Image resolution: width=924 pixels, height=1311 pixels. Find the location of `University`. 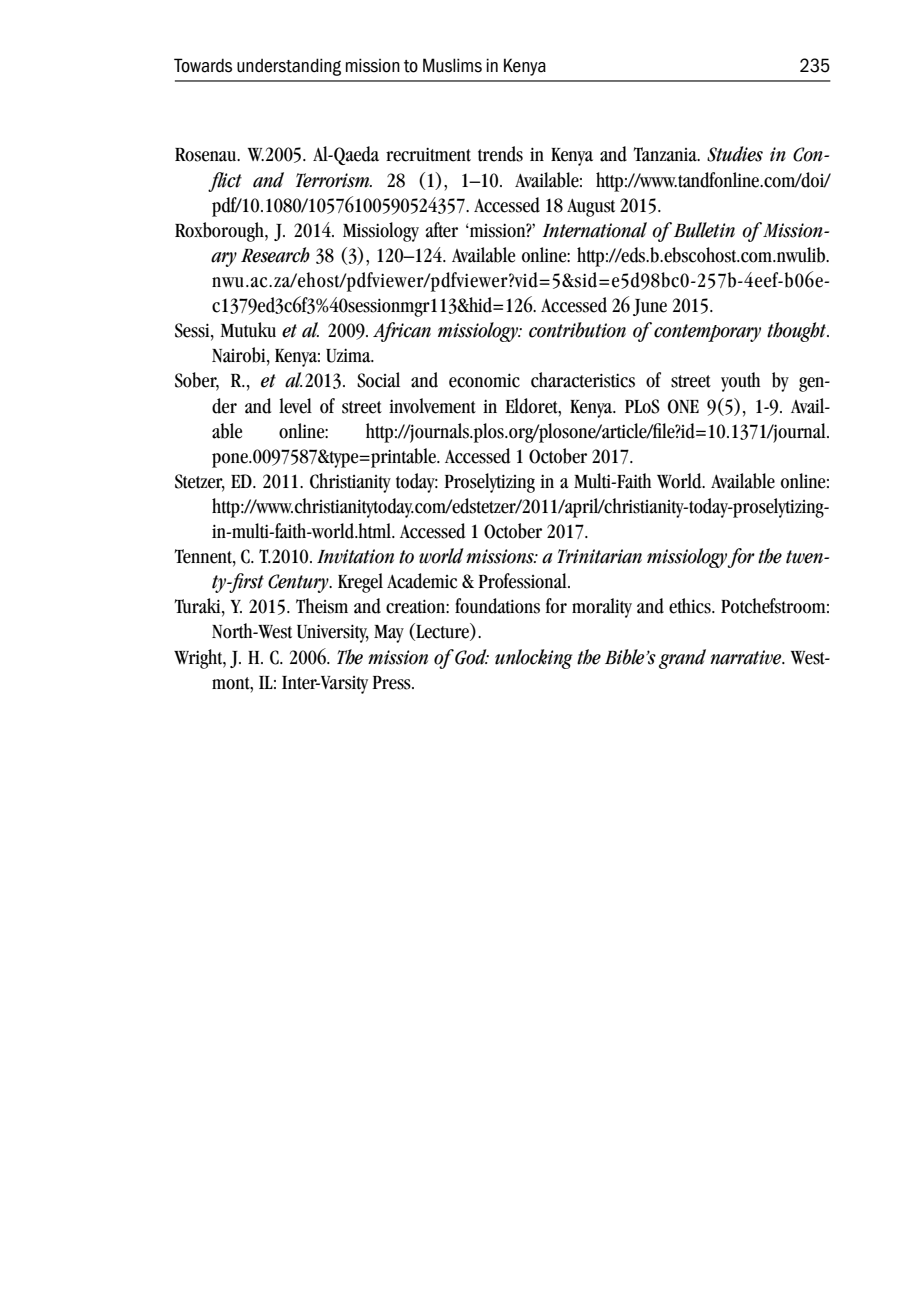

University is located at coordinates (333, 633).
